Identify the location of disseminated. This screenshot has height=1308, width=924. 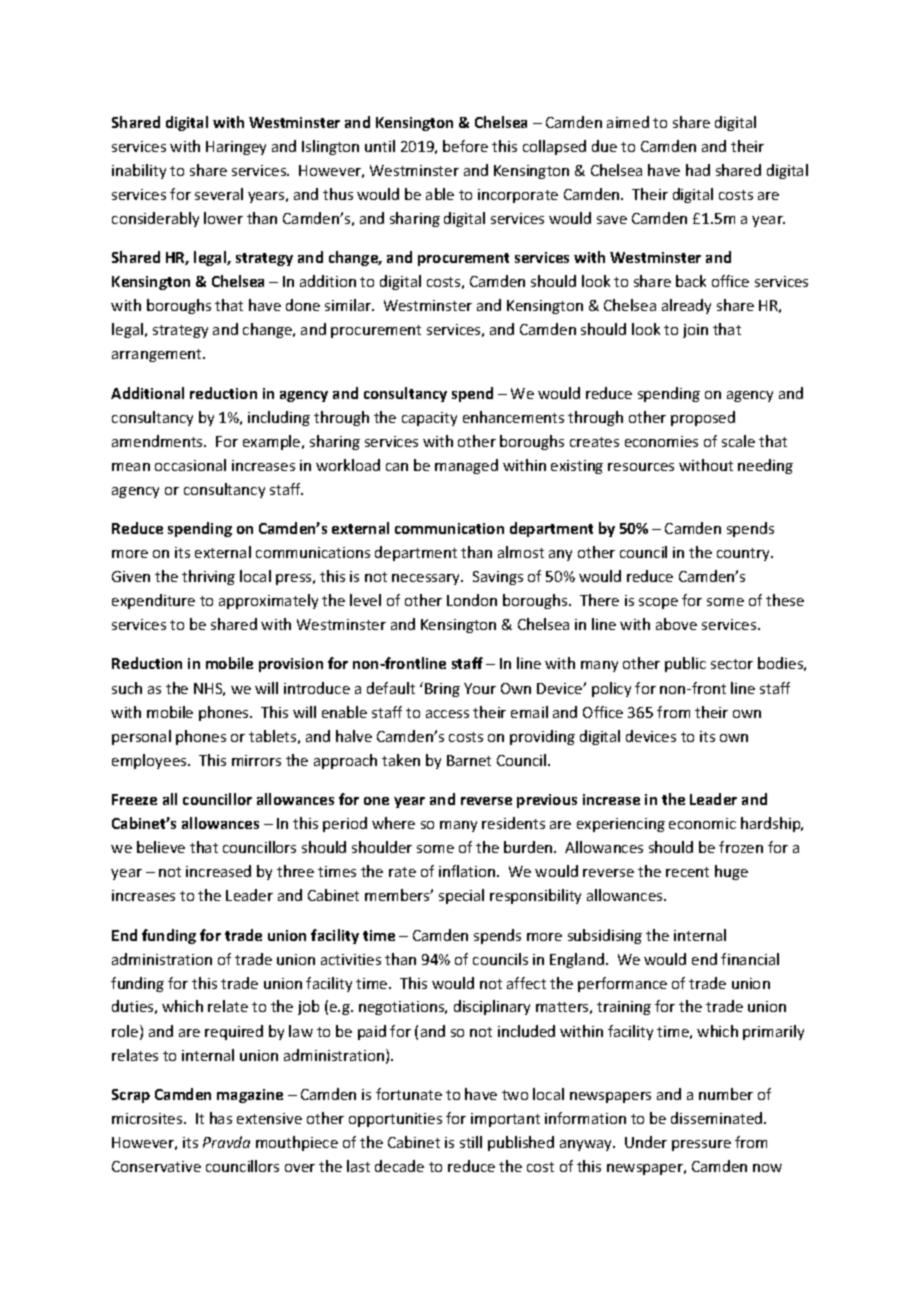
(718, 1118).
